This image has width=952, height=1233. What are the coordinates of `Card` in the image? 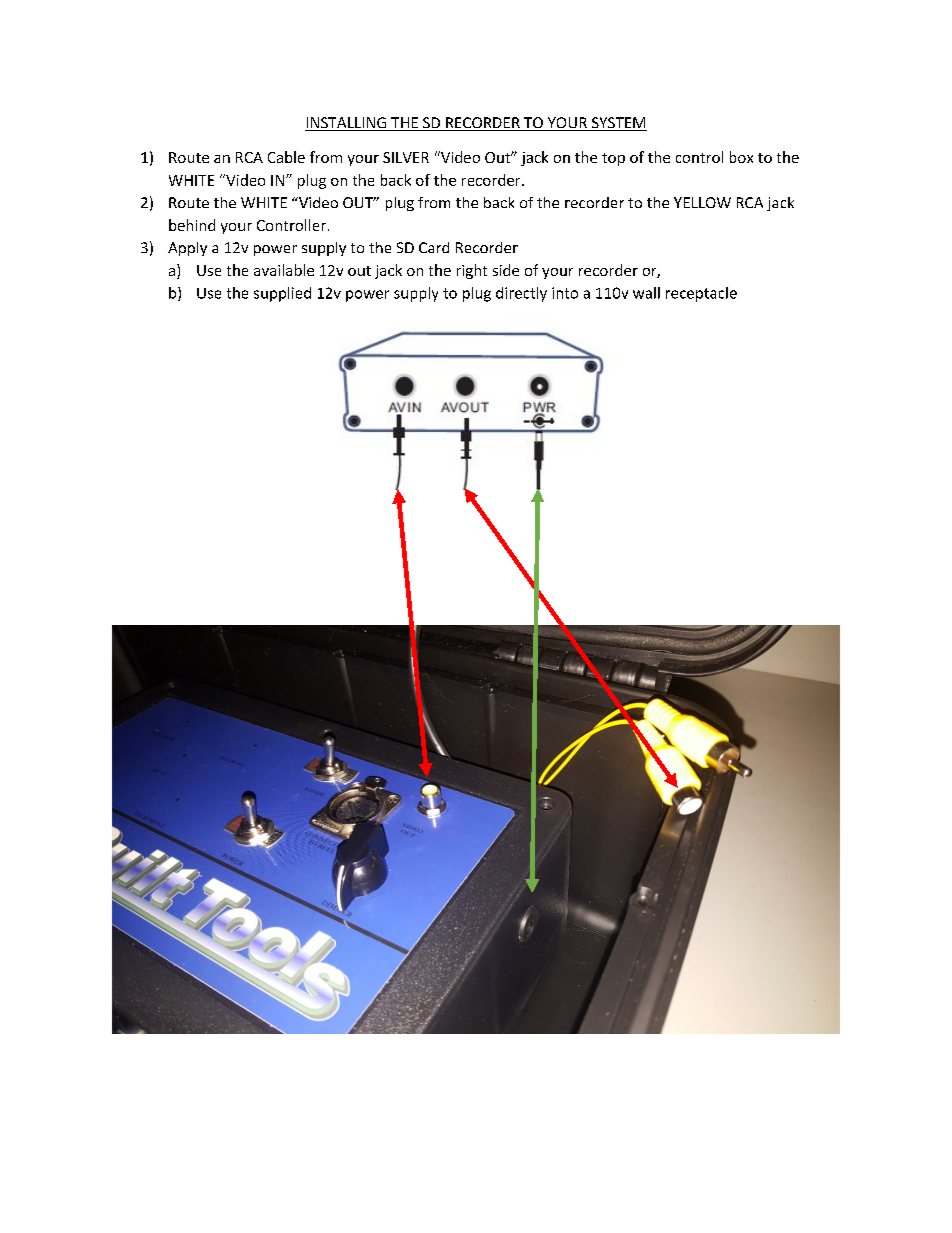 It's located at (434, 247).
